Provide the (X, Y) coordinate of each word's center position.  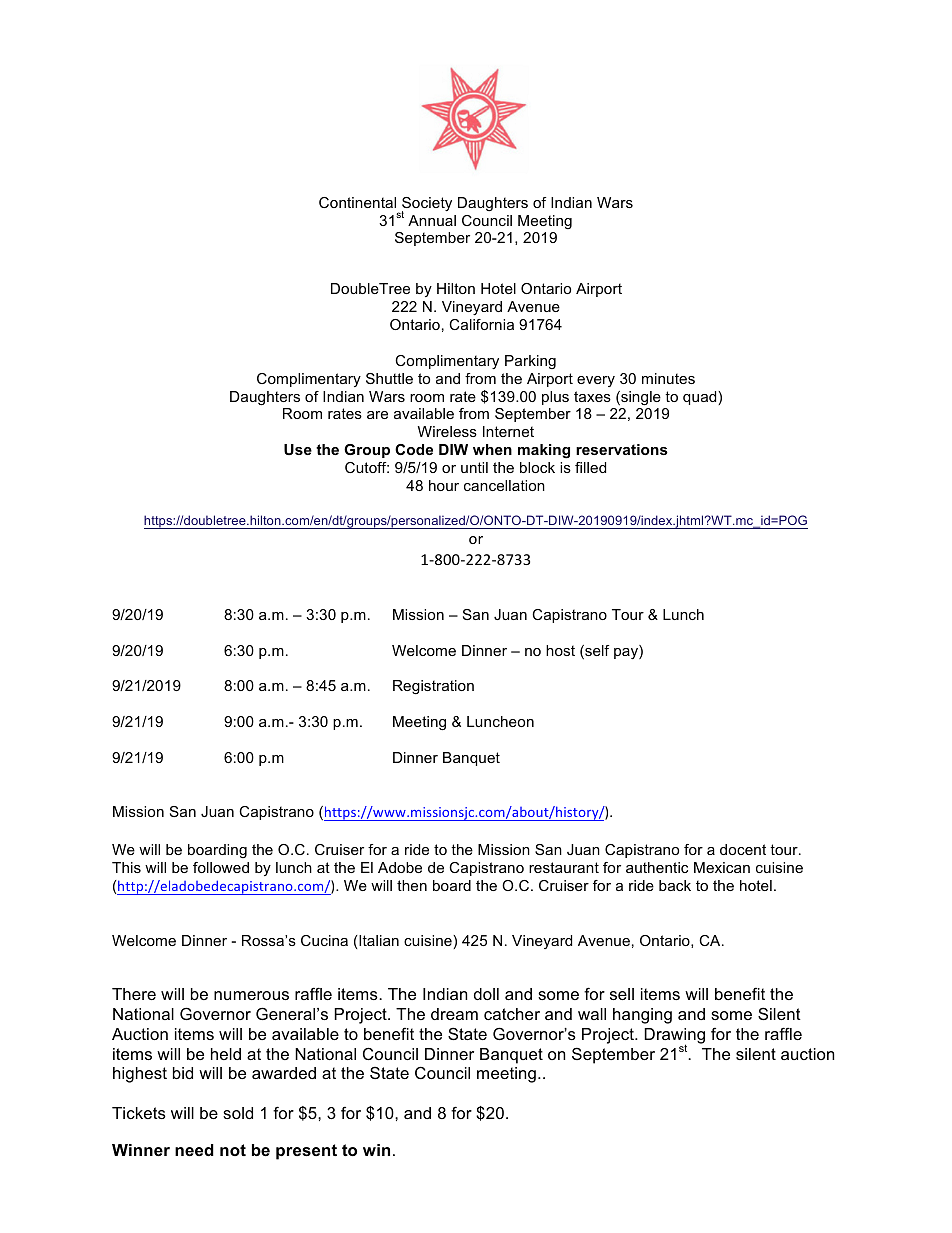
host (560, 650)
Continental (357, 202)
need (194, 1150)
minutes (668, 378)
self (596, 652)
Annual (432, 220)
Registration (433, 687)
